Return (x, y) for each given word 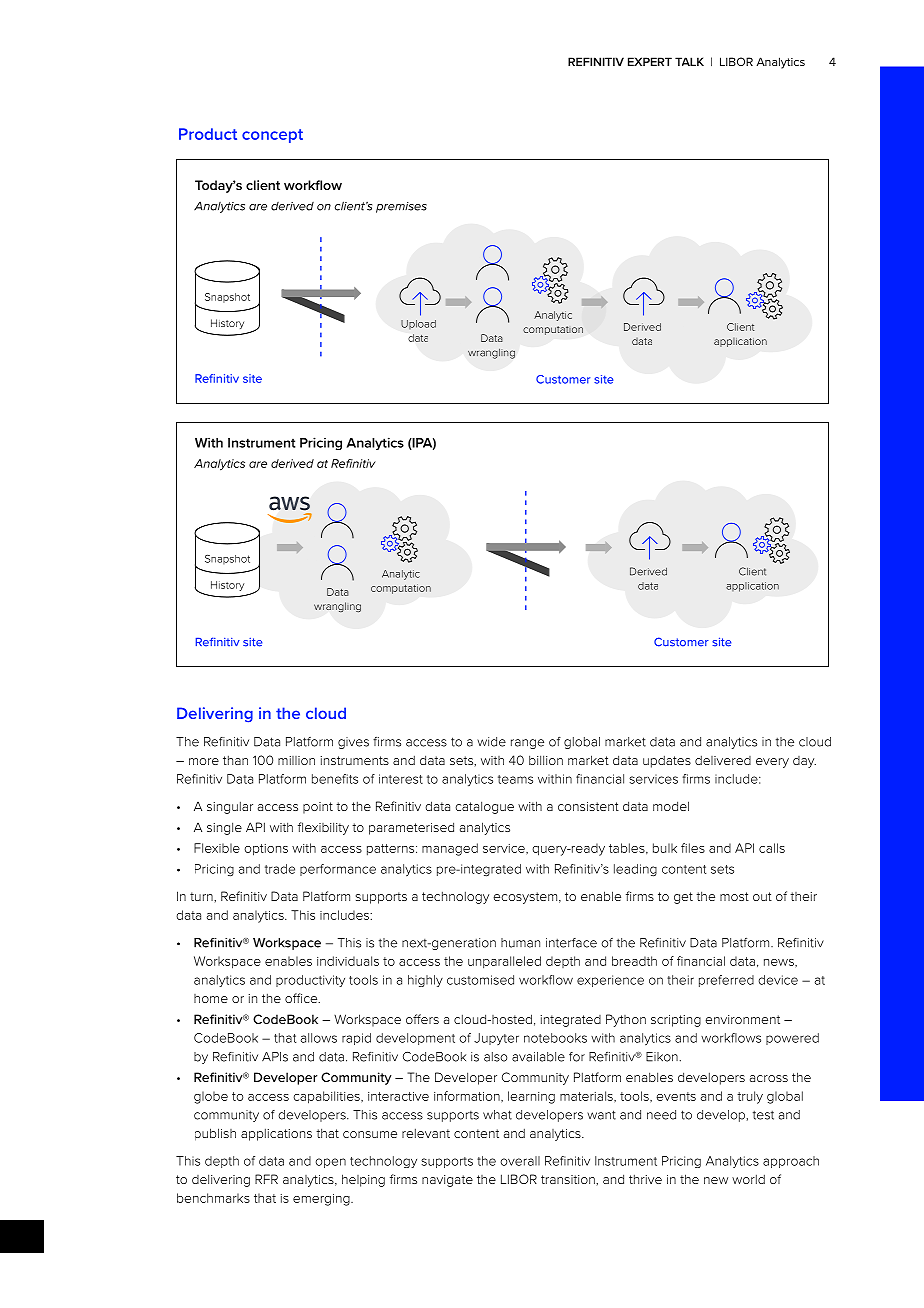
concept (272, 136)
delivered (723, 760)
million (296, 760)
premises (401, 207)
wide (491, 742)
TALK (689, 61)
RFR (266, 1179)
